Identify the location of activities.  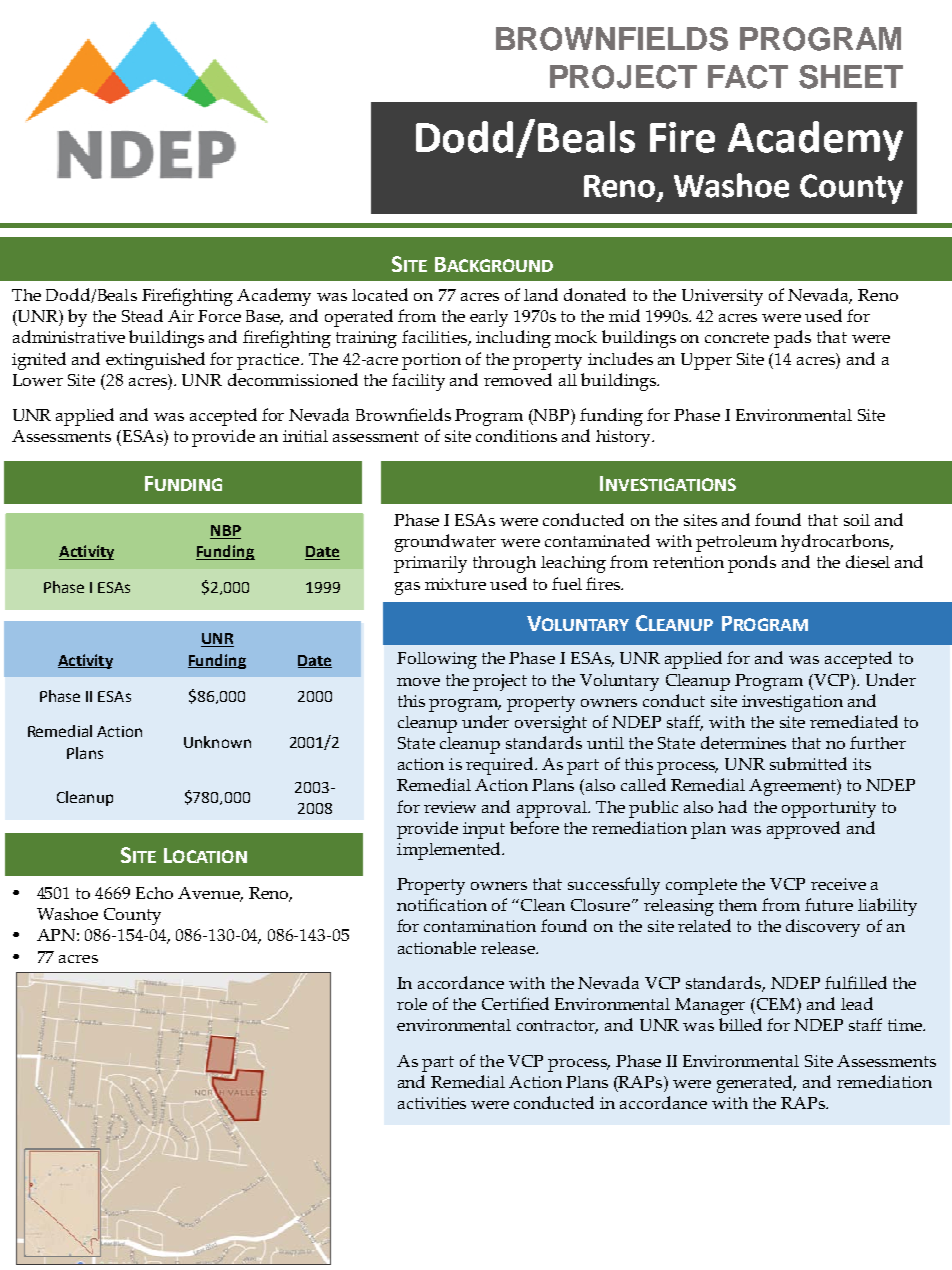
(432, 1103).
